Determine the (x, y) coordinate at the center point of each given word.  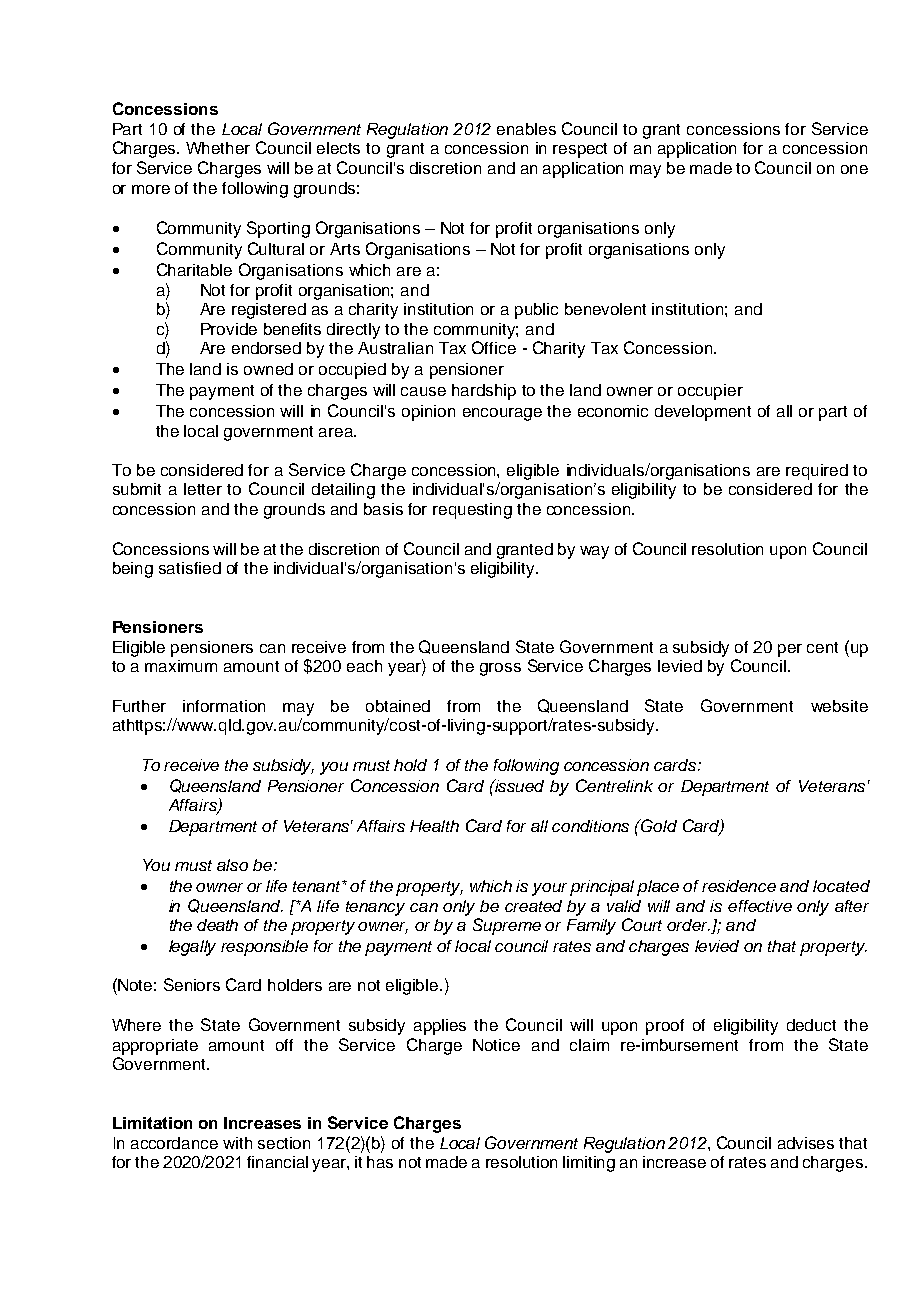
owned (268, 369)
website (839, 706)
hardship (484, 392)
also (232, 865)
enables (526, 129)
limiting (589, 1164)
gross (500, 669)
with (237, 1143)
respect (580, 150)
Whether (218, 148)
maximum (181, 666)
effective (760, 906)
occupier (710, 392)
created (533, 906)
